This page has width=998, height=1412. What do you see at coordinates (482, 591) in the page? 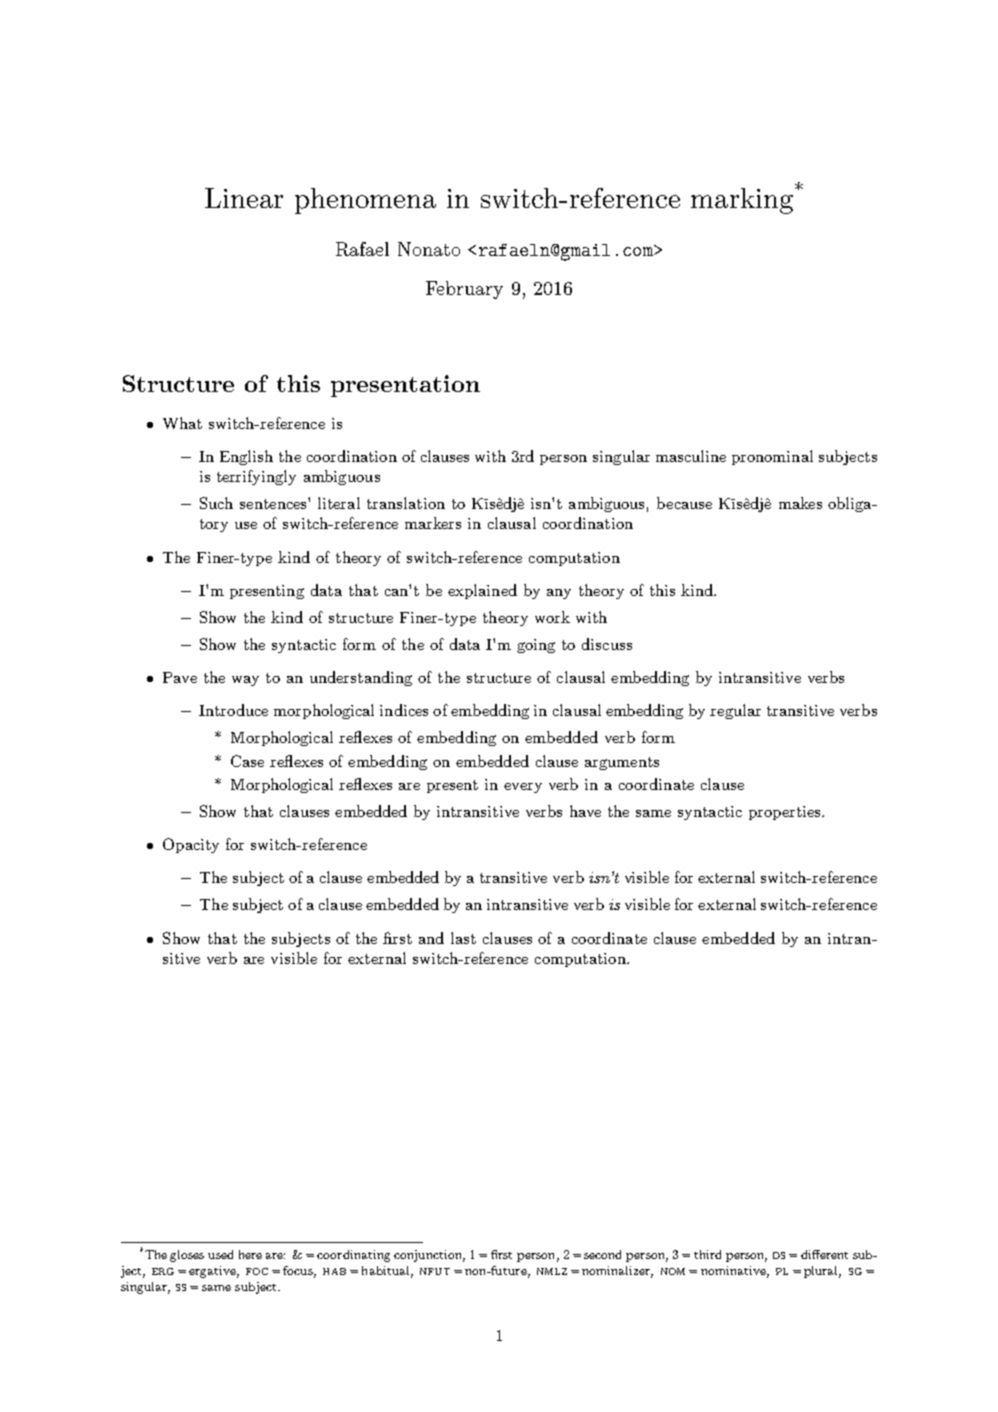
I see `explained` at bounding box center [482, 591].
